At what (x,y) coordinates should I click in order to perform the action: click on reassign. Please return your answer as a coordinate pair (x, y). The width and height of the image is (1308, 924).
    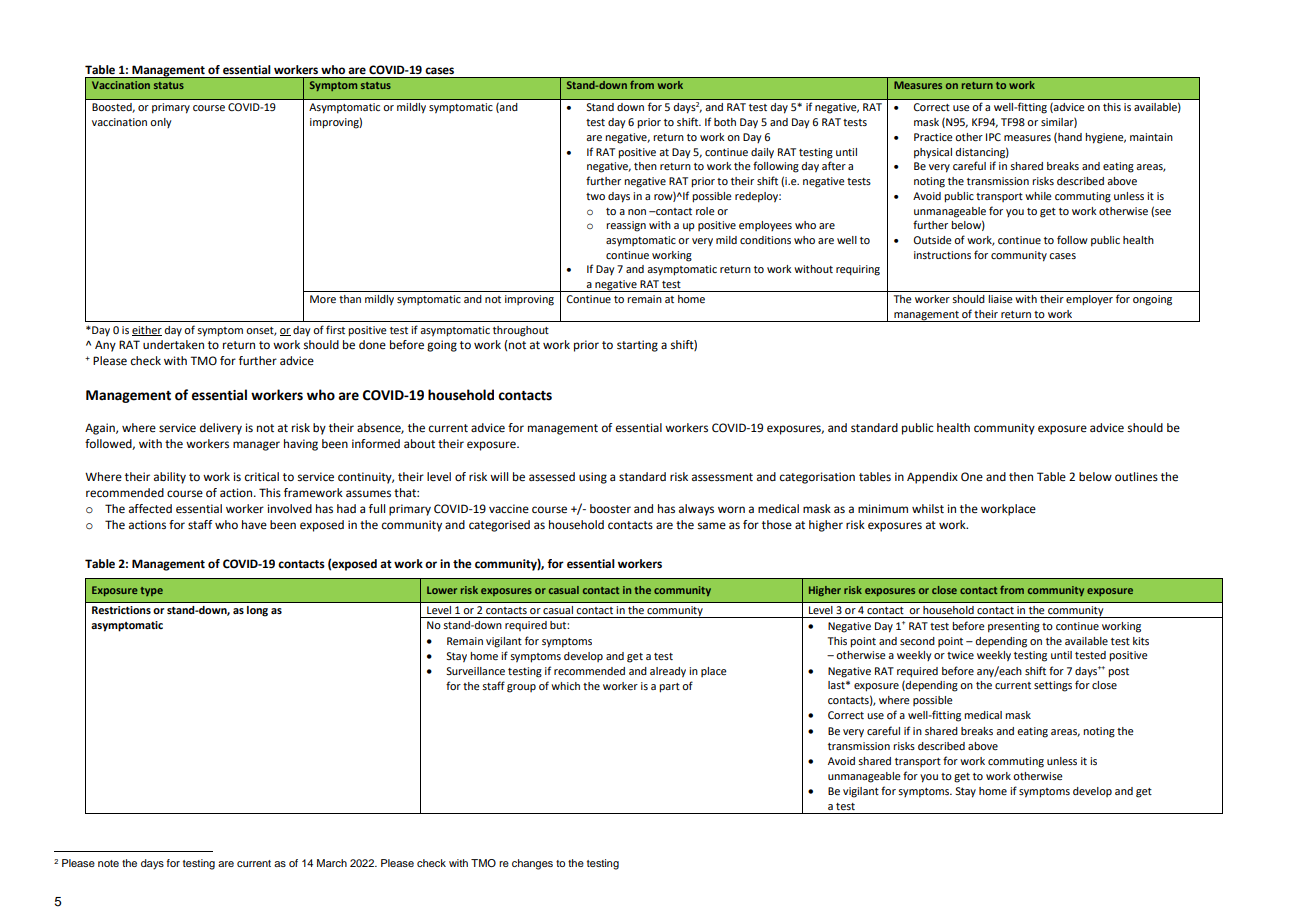
    Looking at the image, I should click on (626, 226).
